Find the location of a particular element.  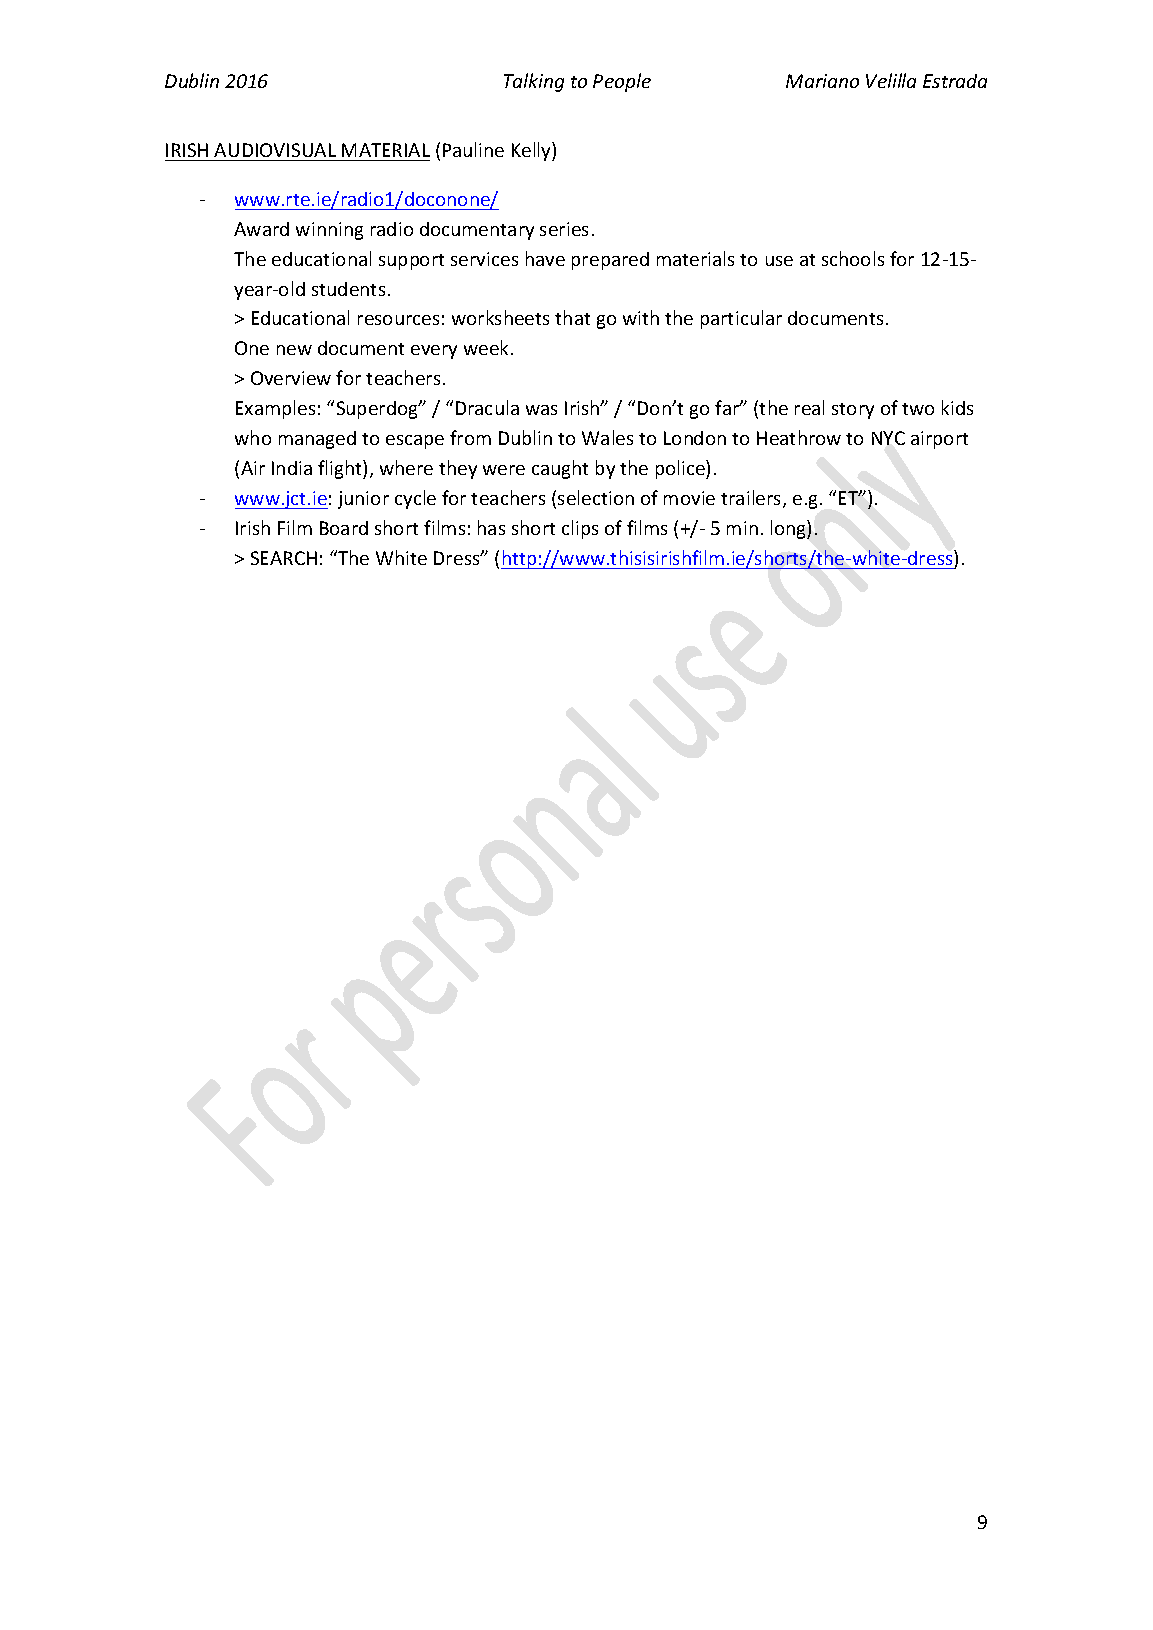

that is located at coordinates (572, 317).
